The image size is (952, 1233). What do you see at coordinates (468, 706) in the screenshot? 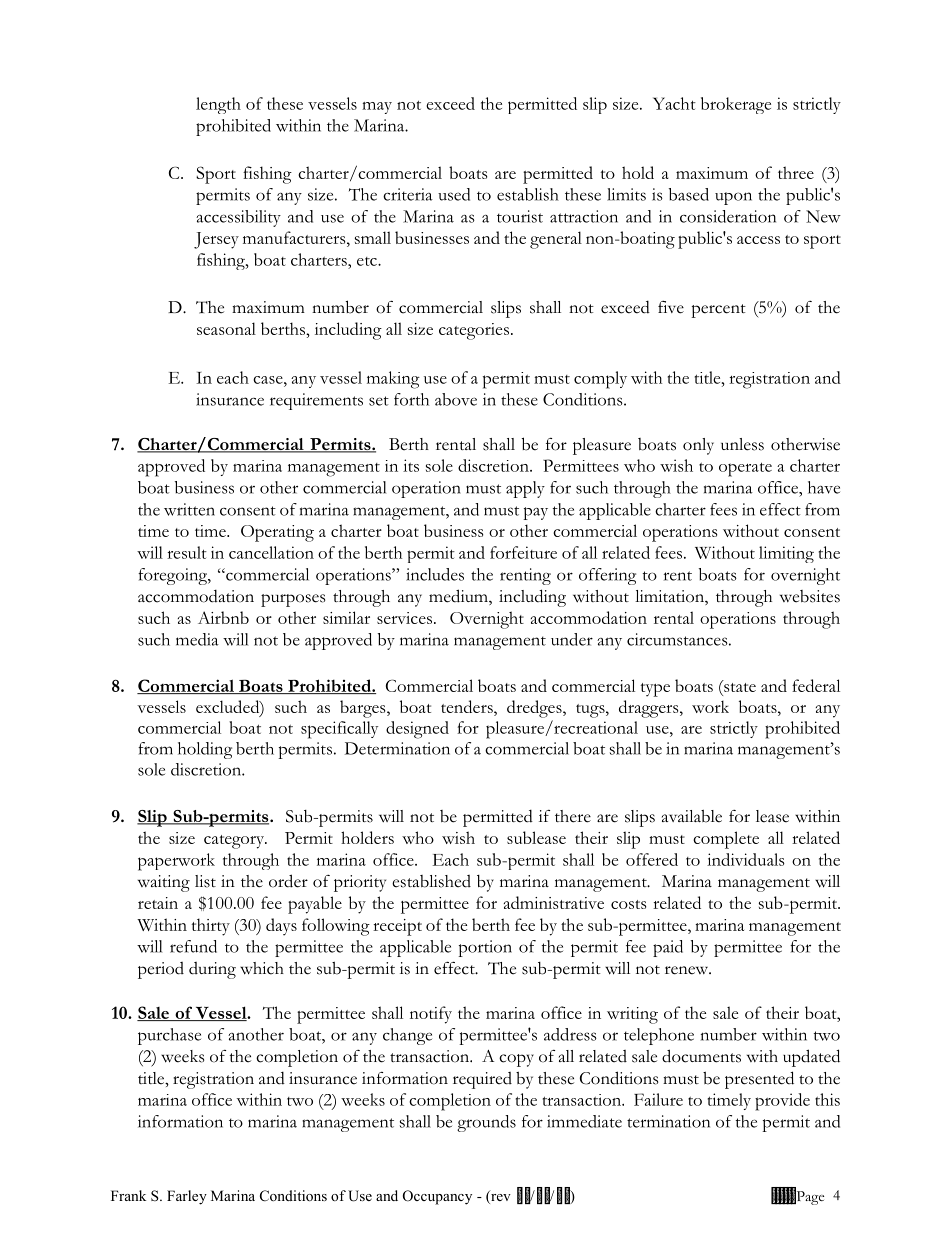
I see `tenders` at bounding box center [468, 706].
